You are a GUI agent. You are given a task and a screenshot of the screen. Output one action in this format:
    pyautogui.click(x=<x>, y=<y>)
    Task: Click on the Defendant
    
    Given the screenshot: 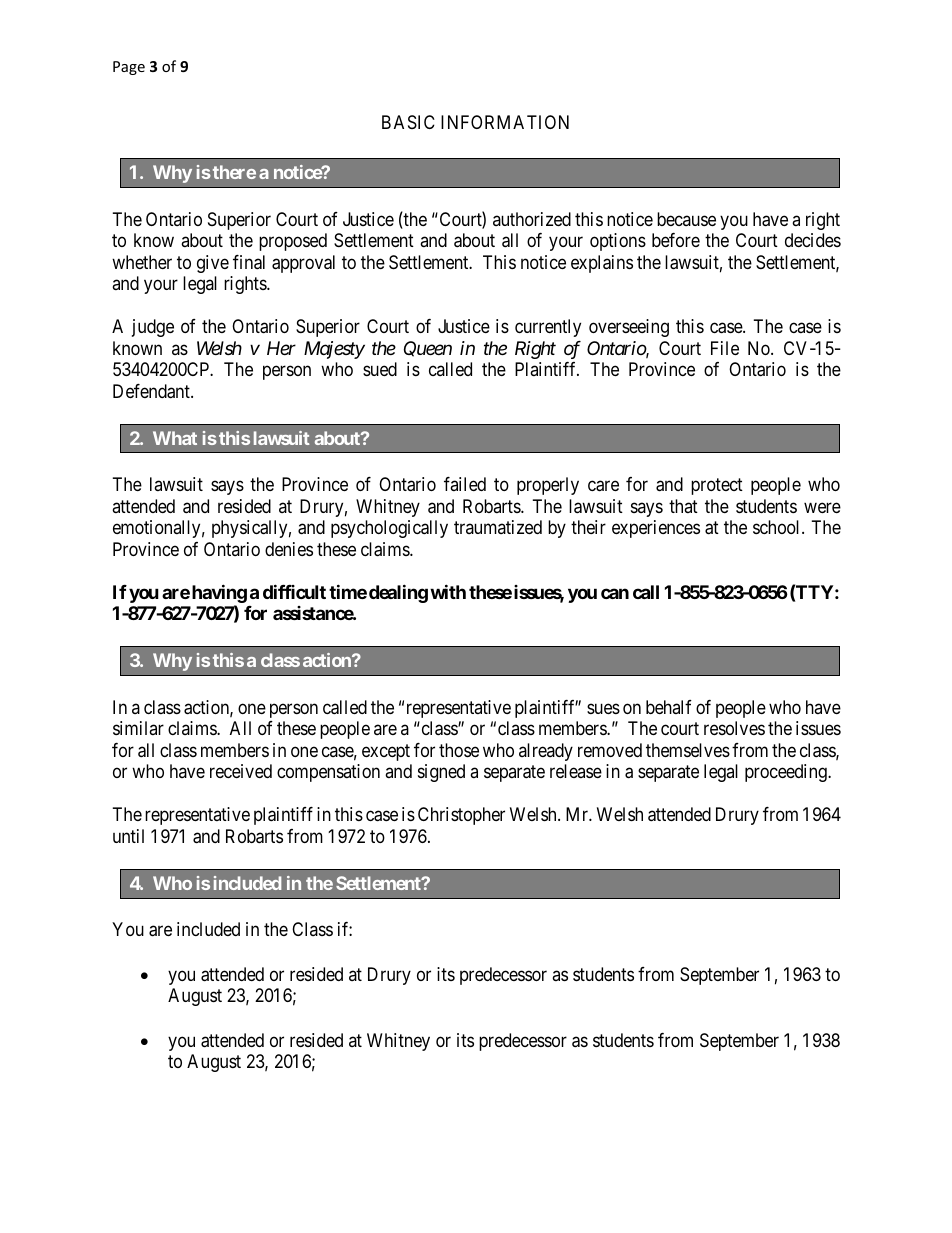 What is the action you would take?
    pyautogui.click(x=152, y=391)
